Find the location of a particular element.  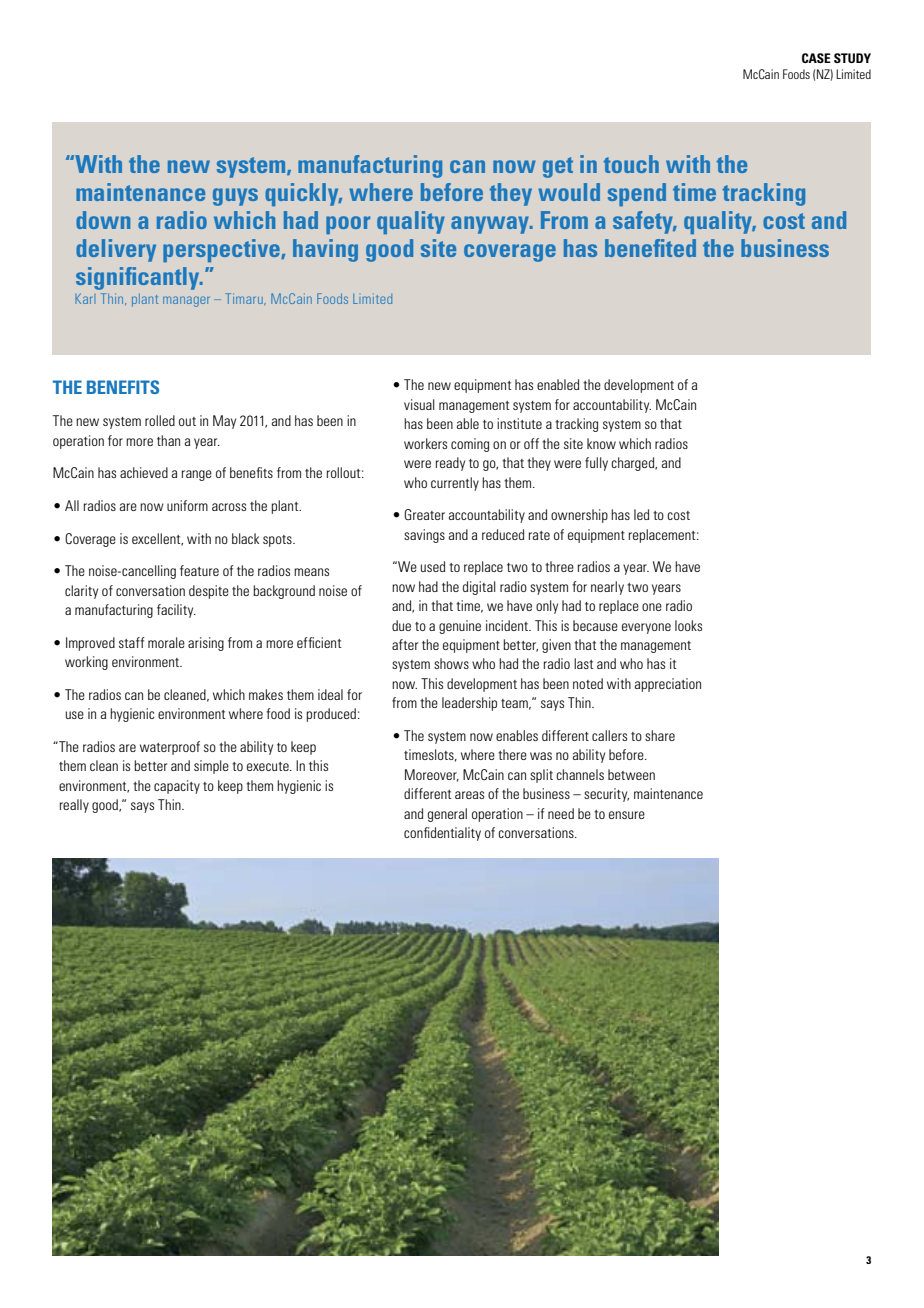

than is located at coordinates (168, 440).
